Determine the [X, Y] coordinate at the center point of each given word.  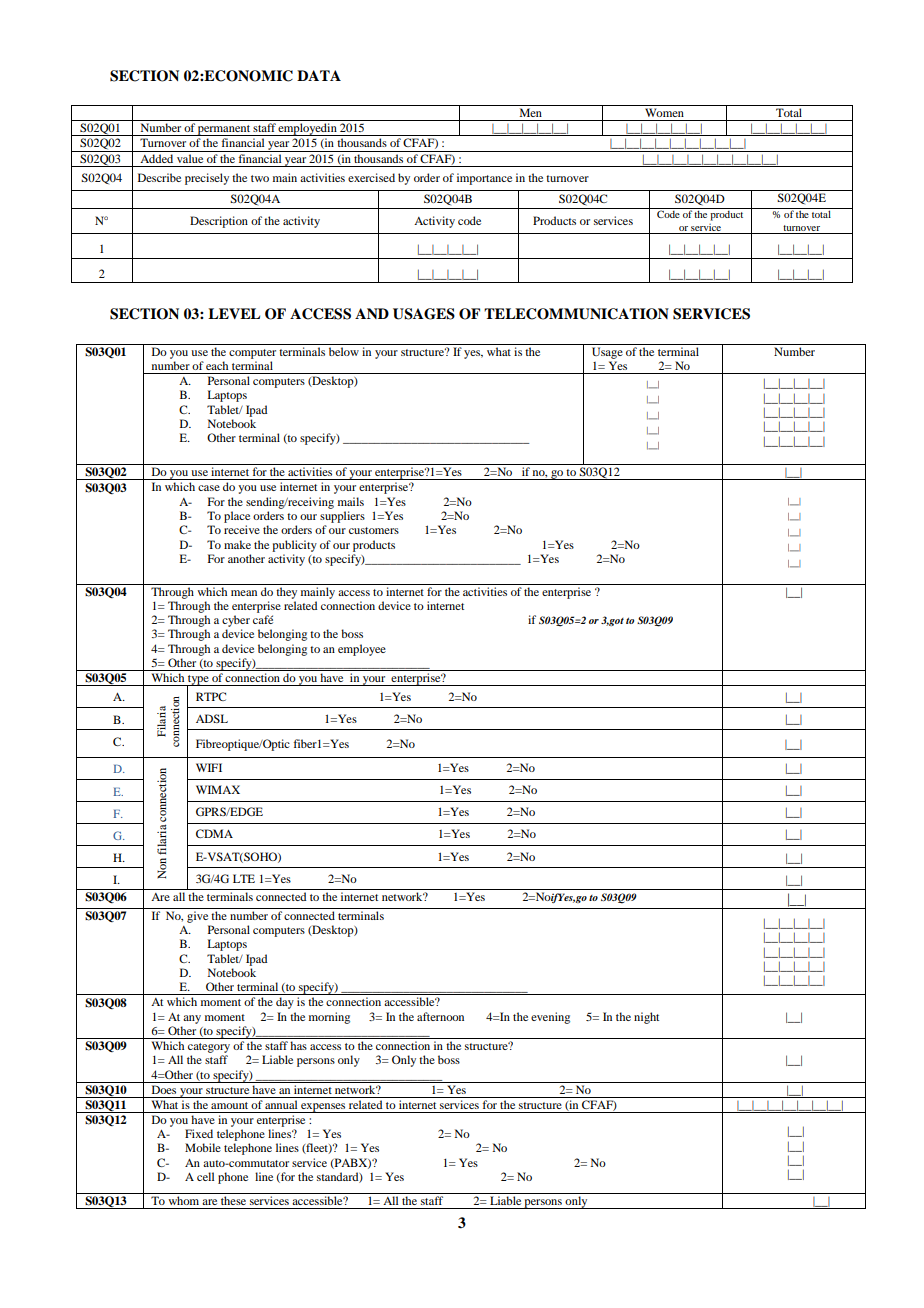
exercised [371, 177]
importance [484, 179]
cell [205, 1176]
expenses [323, 1108]
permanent [224, 130]
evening [550, 1018]
